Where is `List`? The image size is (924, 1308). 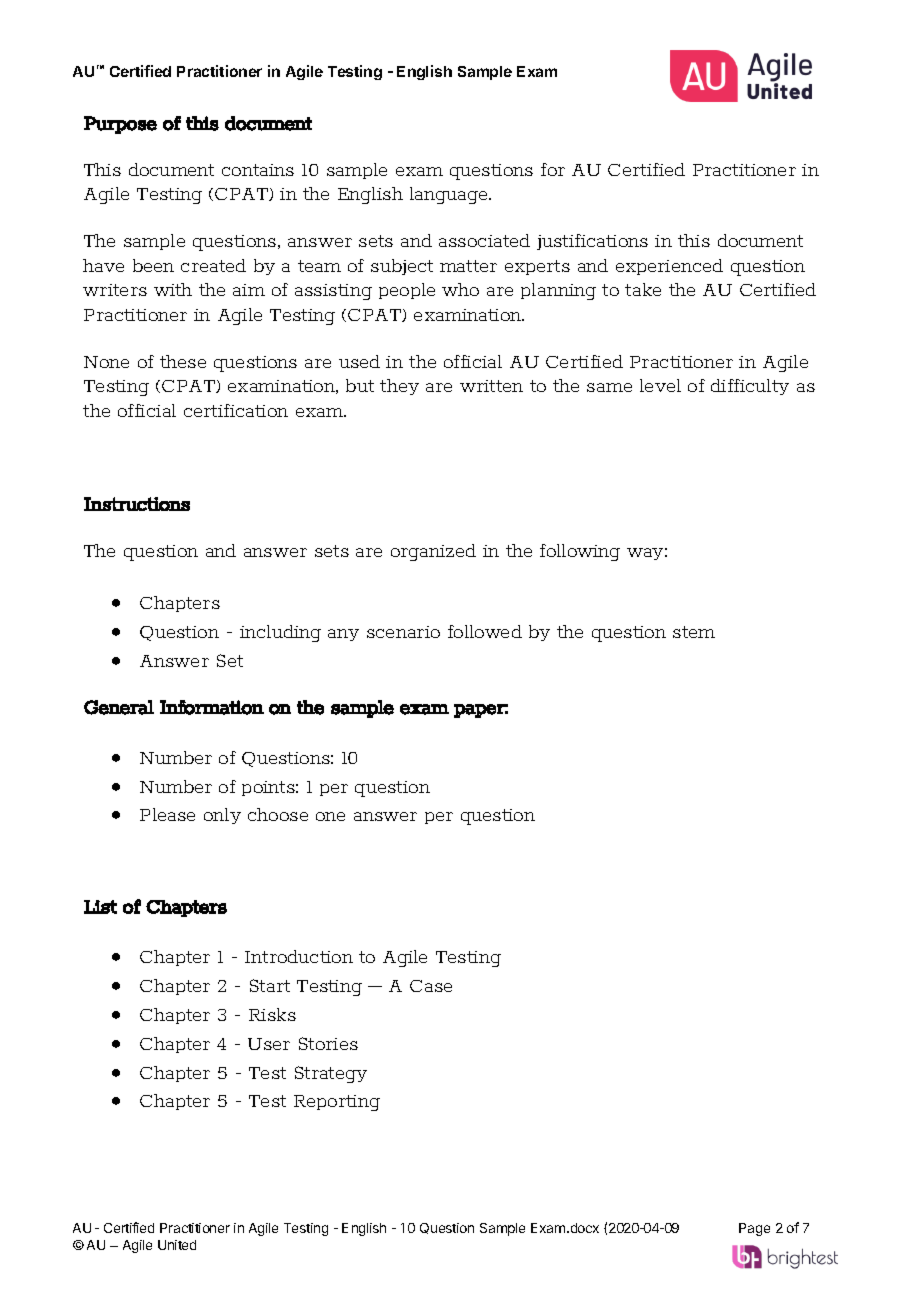 List is located at coordinates (100, 907).
